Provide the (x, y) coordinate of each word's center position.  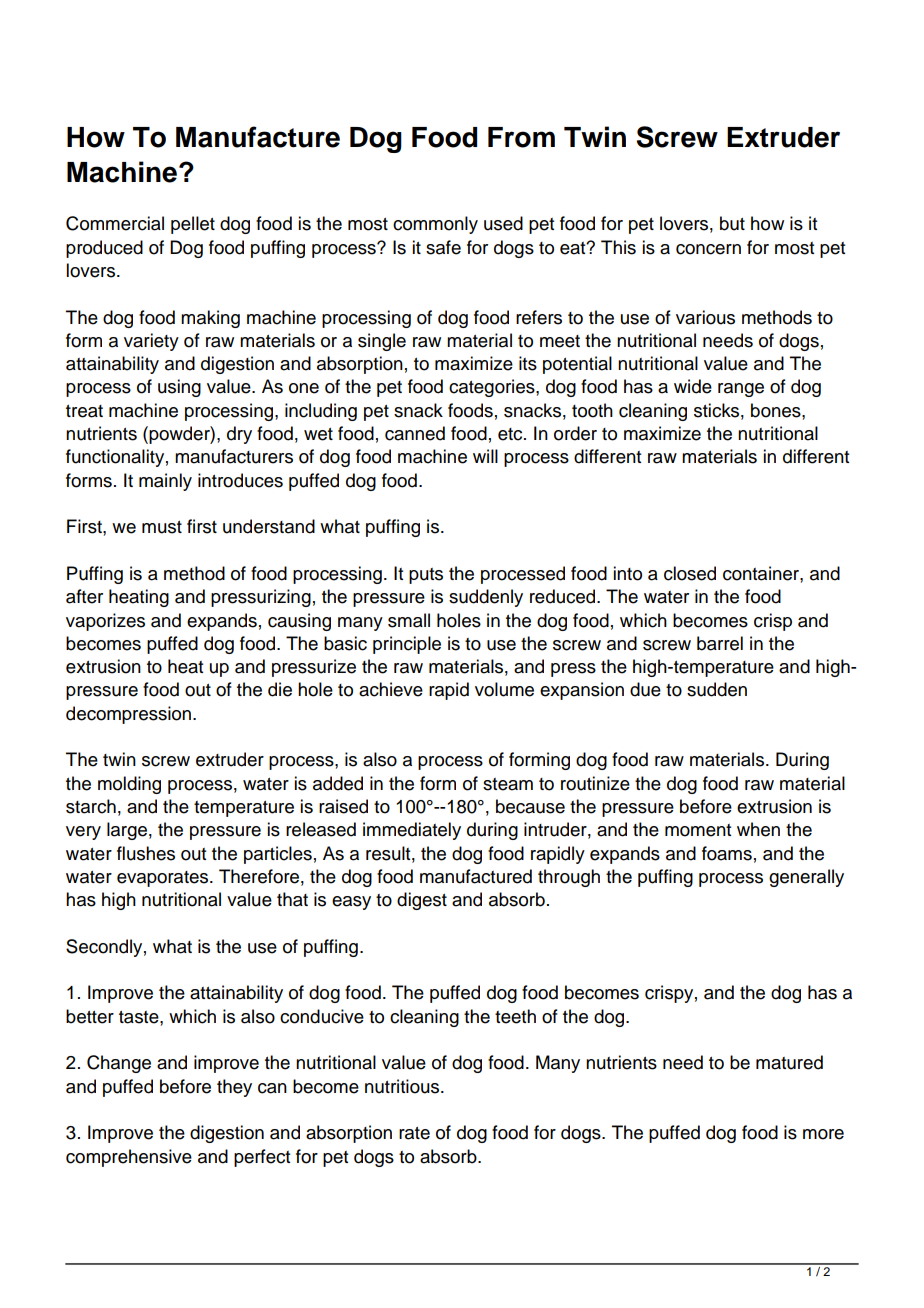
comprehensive (129, 1158)
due (645, 689)
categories (493, 388)
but (732, 223)
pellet (193, 225)
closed (690, 573)
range (741, 390)
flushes (146, 853)
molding (129, 785)
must (162, 527)
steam (508, 784)
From (521, 137)
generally (806, 878)
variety (151, 342)
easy (351, 903)
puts (426, 576)
